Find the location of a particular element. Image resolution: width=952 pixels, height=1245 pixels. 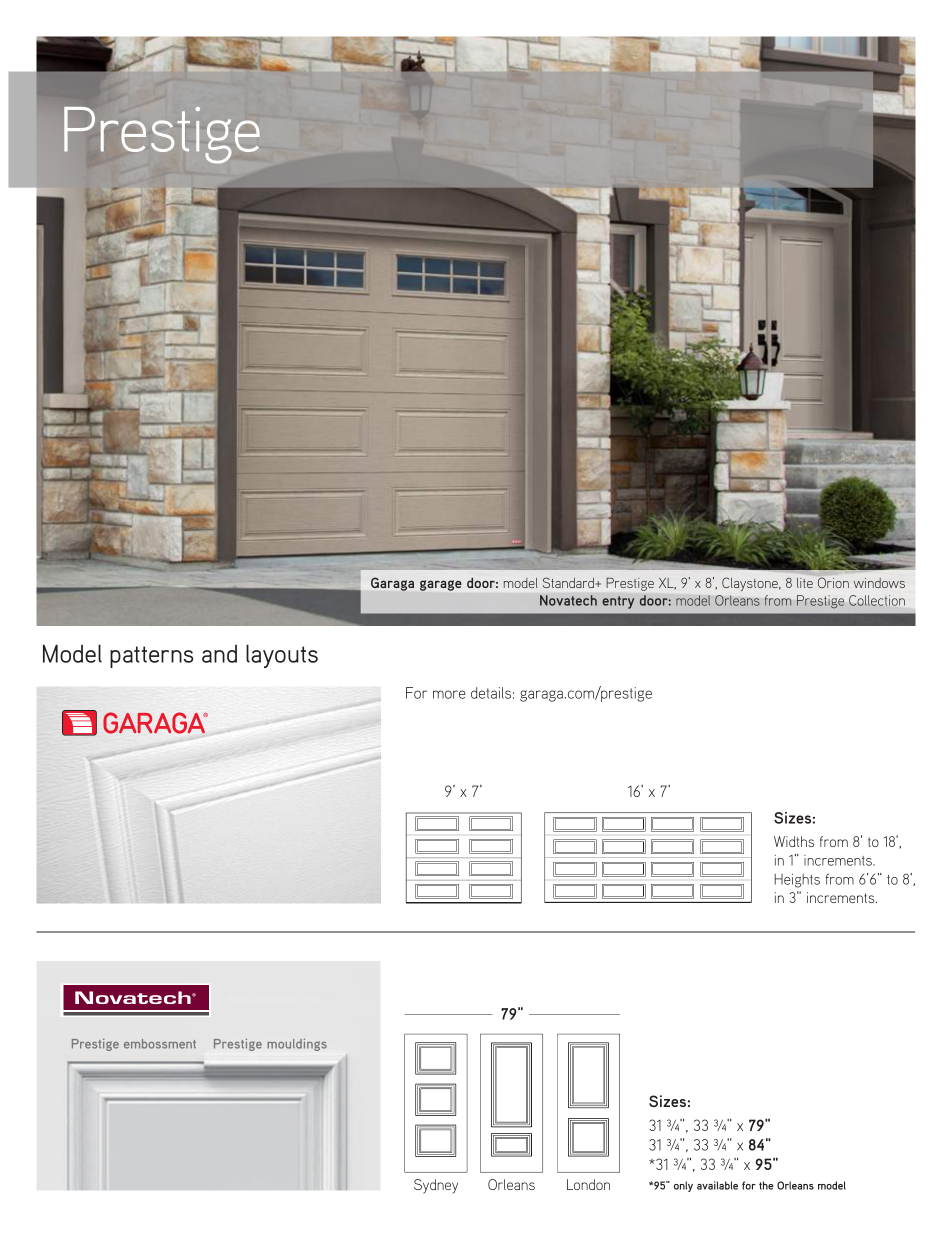

Widths is located at coordinates (794, 841).
